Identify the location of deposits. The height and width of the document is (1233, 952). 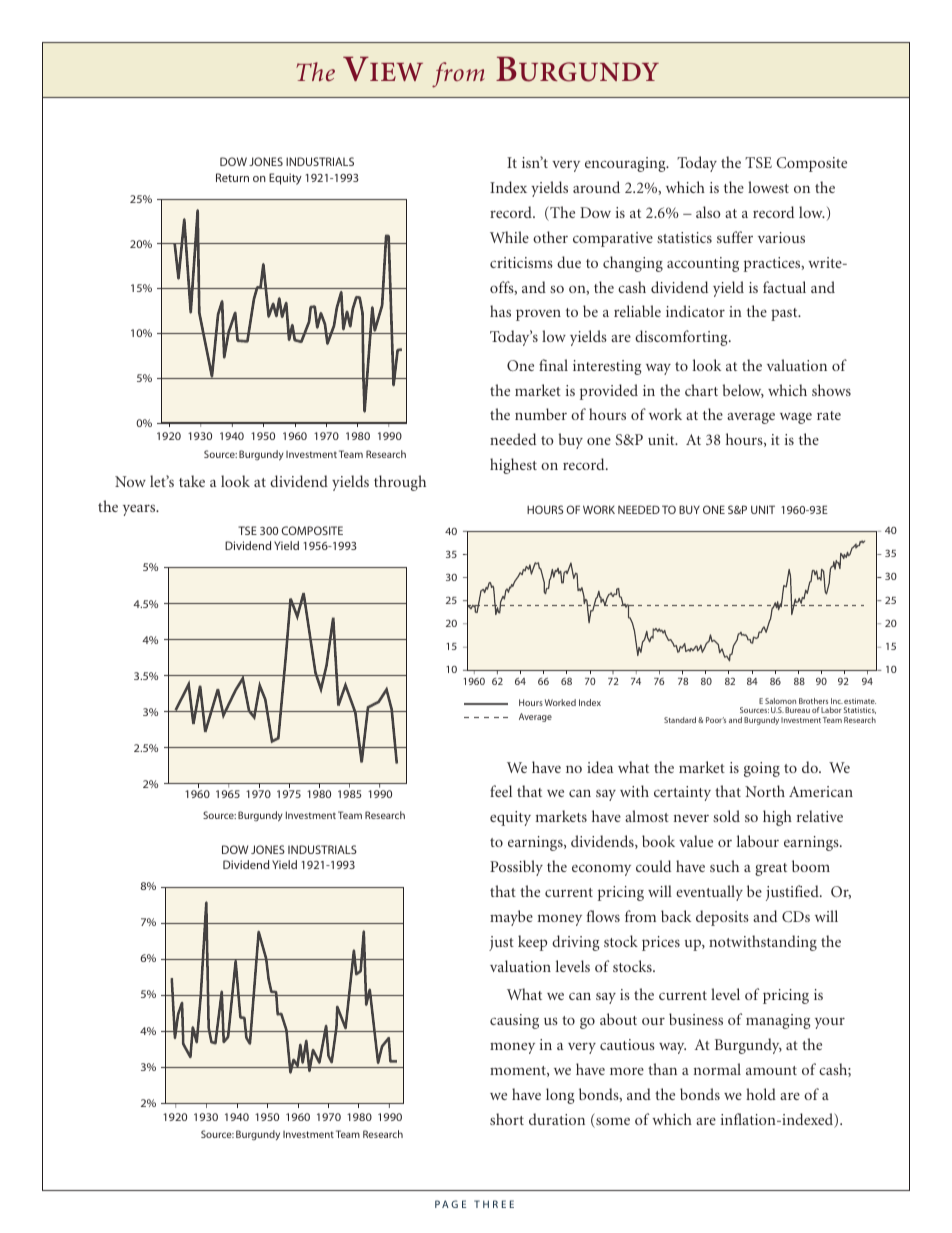
(722, 918).
